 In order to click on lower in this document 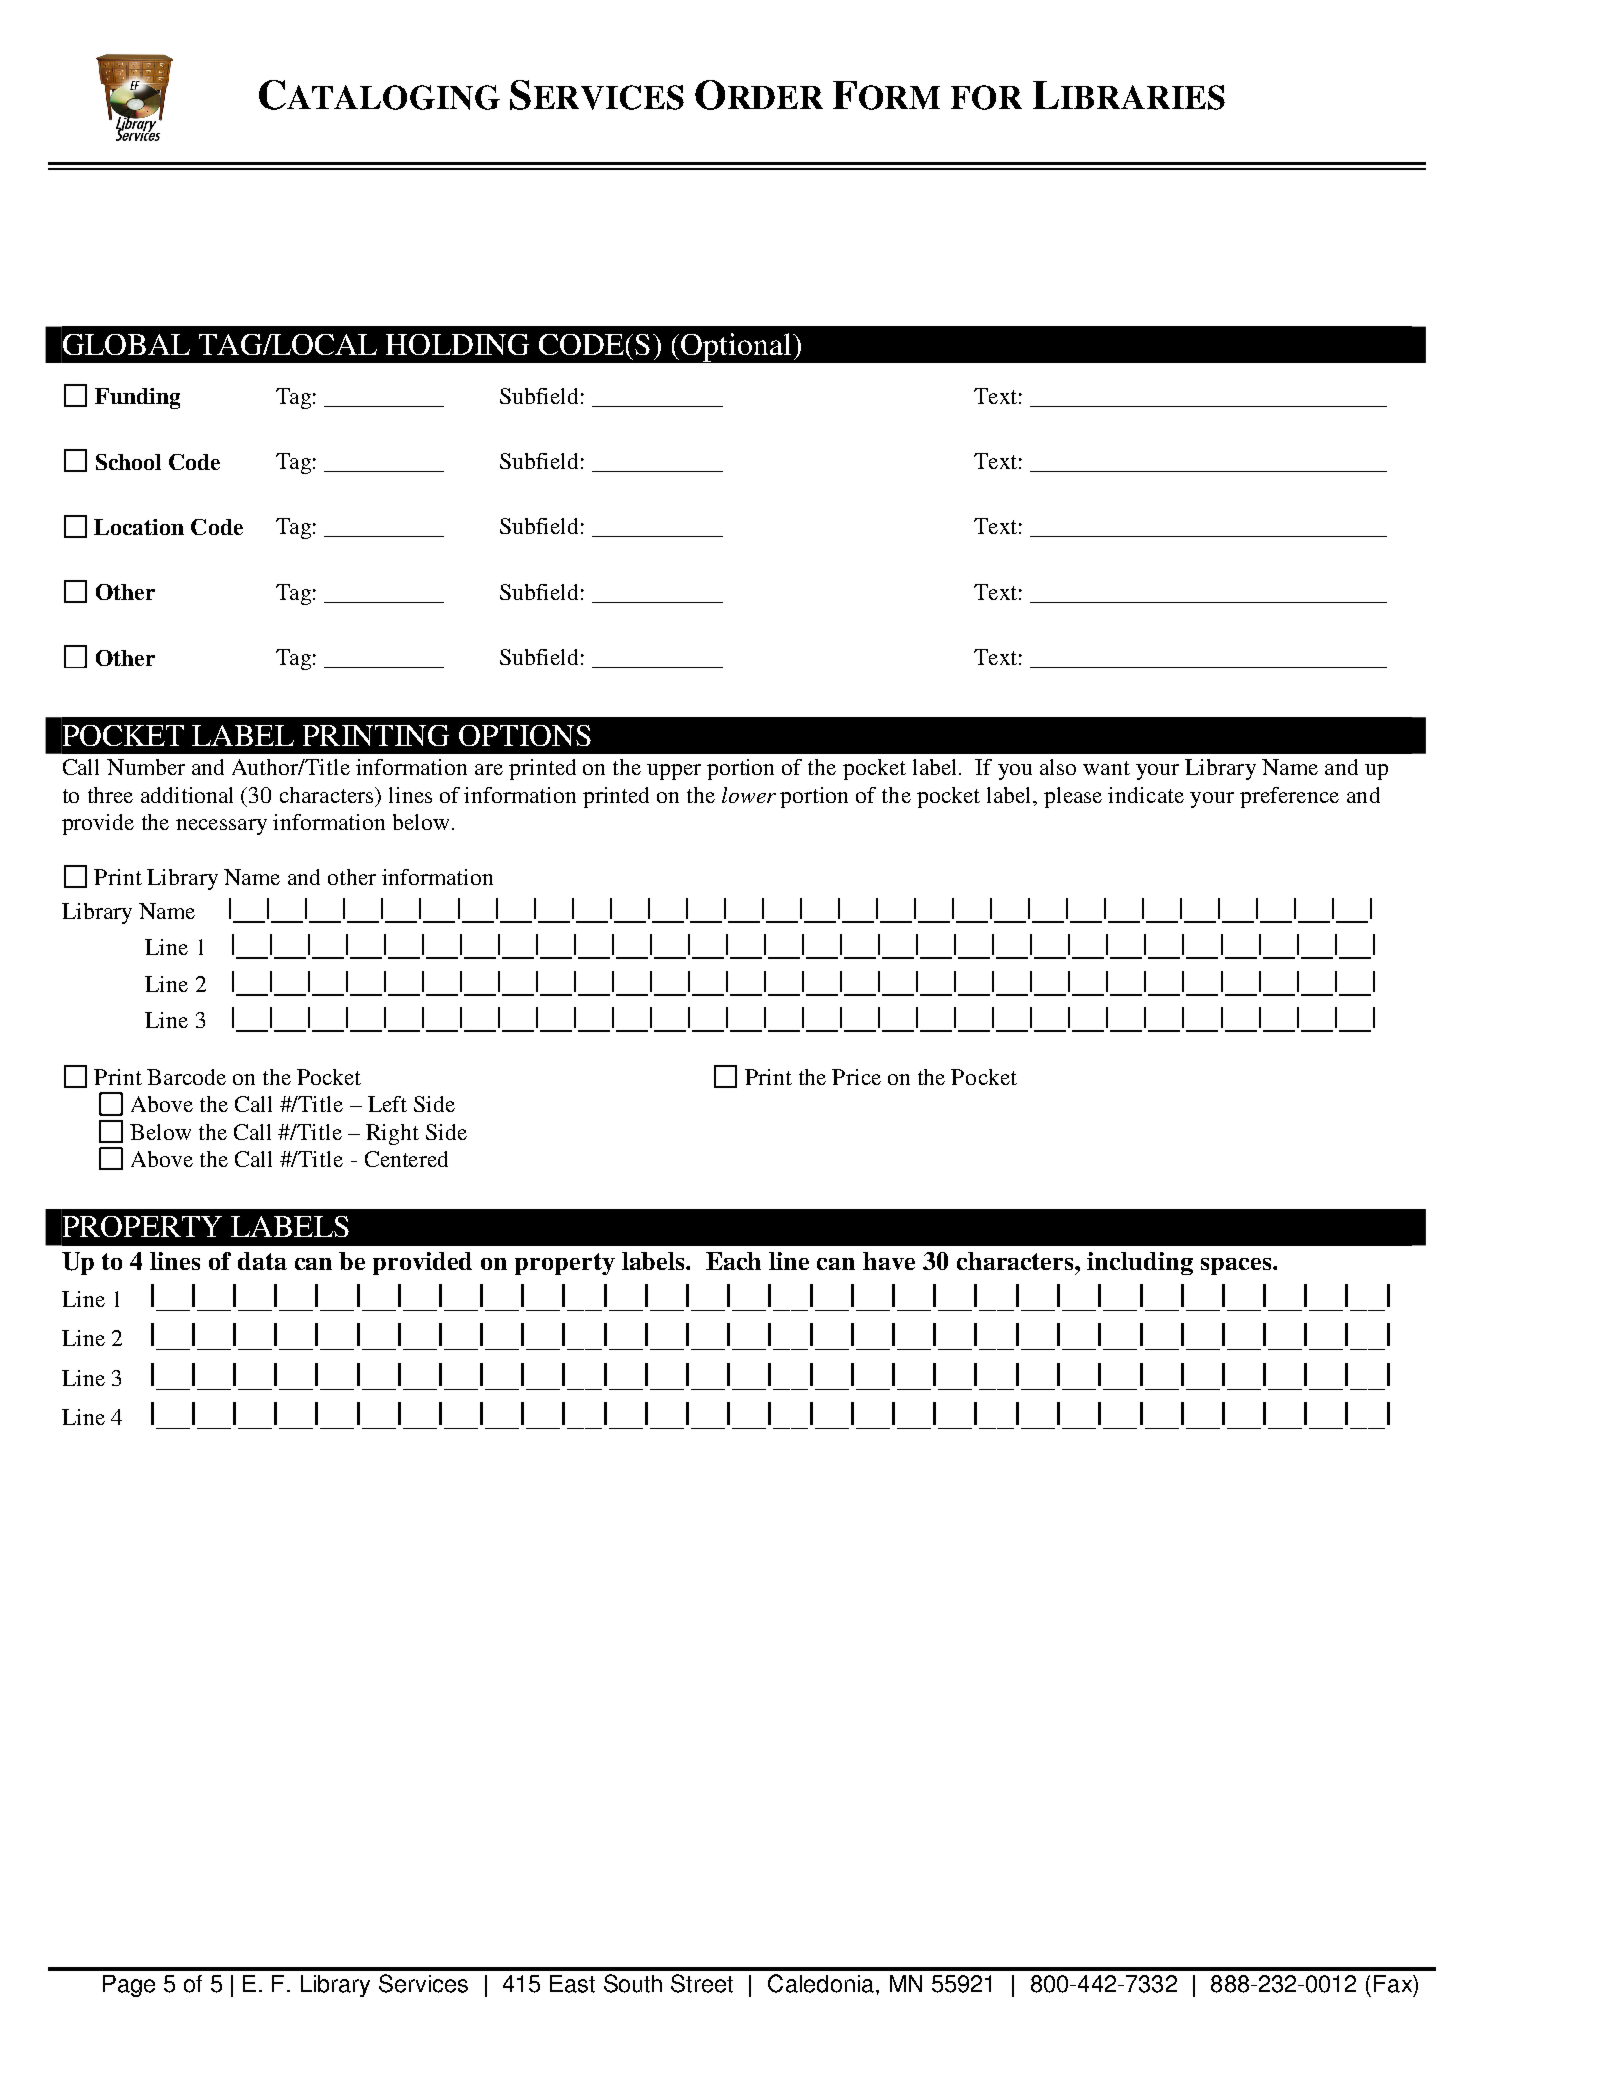, I will do `click(749, 795)`.
